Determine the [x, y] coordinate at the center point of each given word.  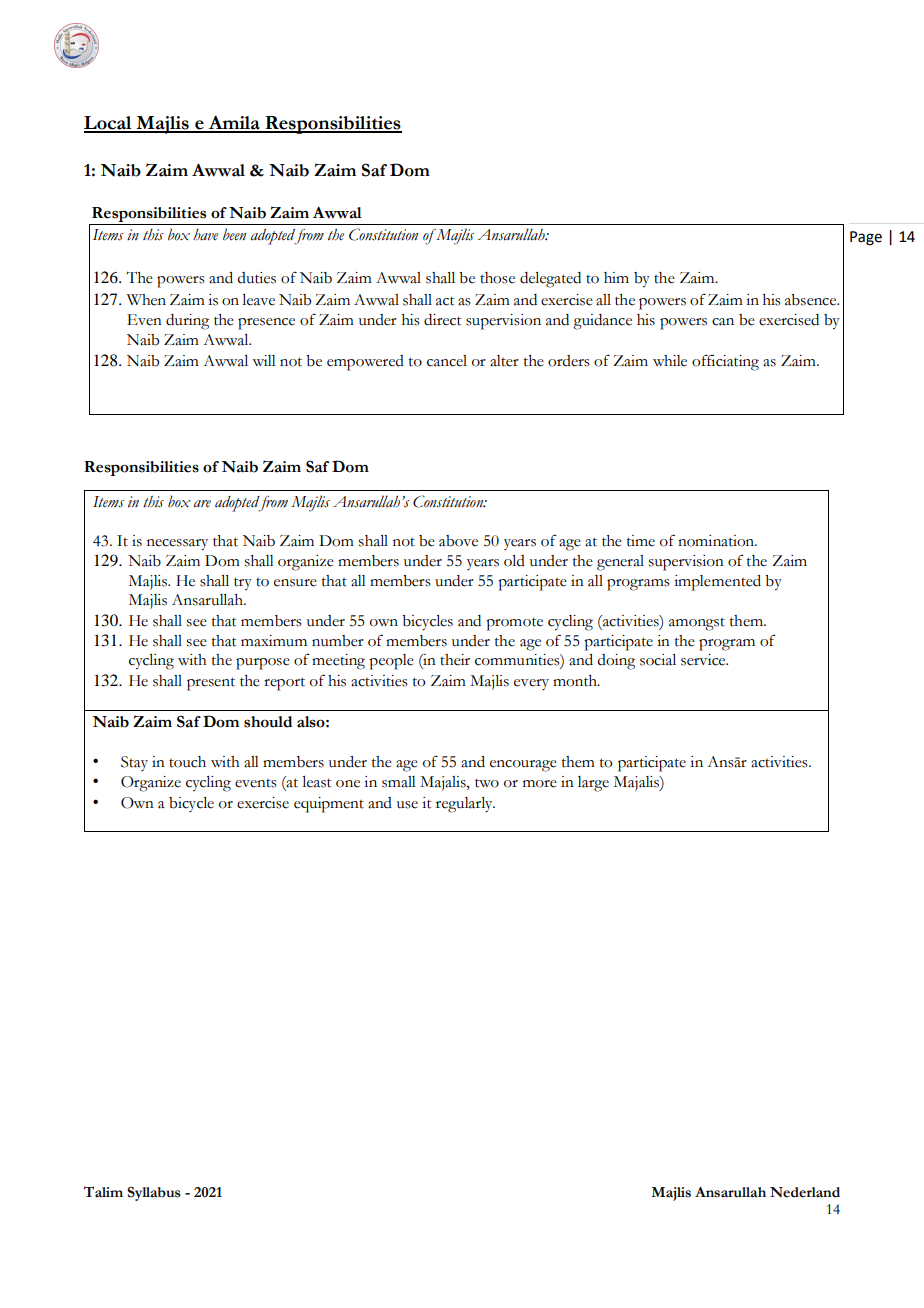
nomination [717, 541]
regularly [465, 805]
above [458, 541]
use [407, 805]
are [202, 504]
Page [866, 238]
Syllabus [154, 1194]
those [497, 278]
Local [109, 124]
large [593, 784]
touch [187, 762]
